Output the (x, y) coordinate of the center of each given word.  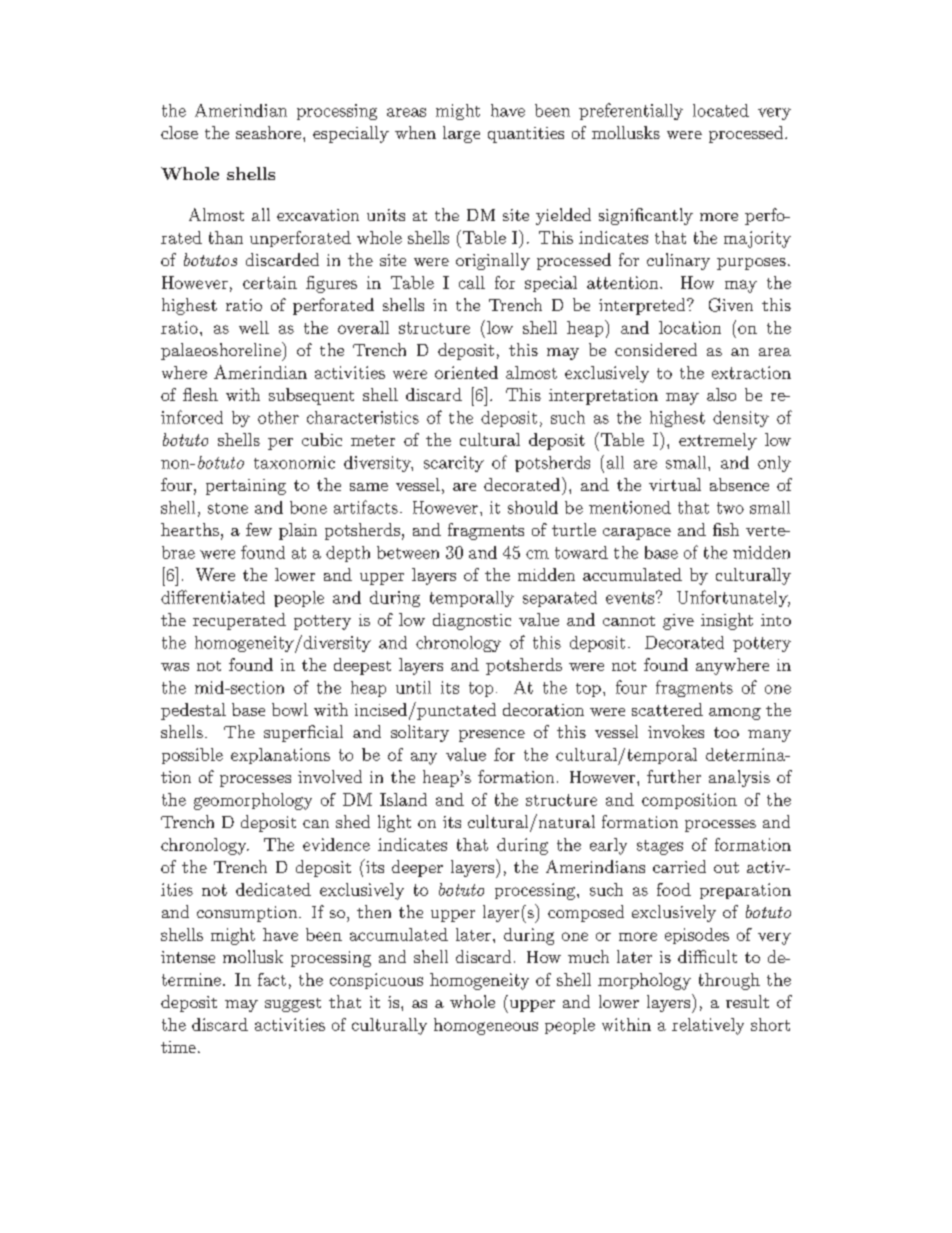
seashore (270, 132)
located (721, 110)
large (461, 134)
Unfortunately (733, 598)
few (259, 529)
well (254, 327)
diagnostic (472, 621)
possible (192, 756)
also (721, 394)
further (674, 776)
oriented (466, 372)
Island (403, 799)
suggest (293, 1005)
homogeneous (486, 1026)
